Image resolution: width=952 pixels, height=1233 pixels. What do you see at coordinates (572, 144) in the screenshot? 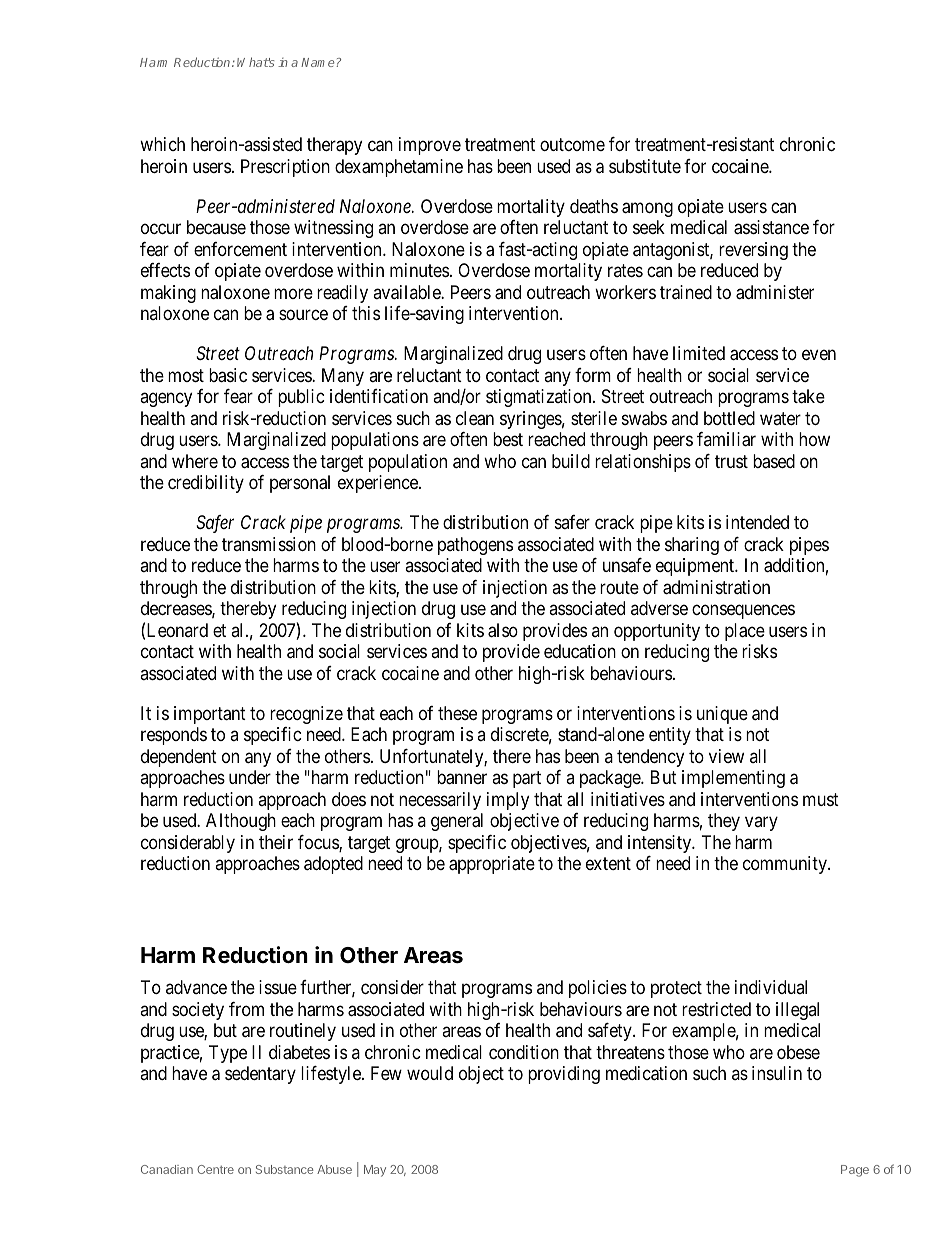
I see `outcome` at bounding box center [572, 144].
